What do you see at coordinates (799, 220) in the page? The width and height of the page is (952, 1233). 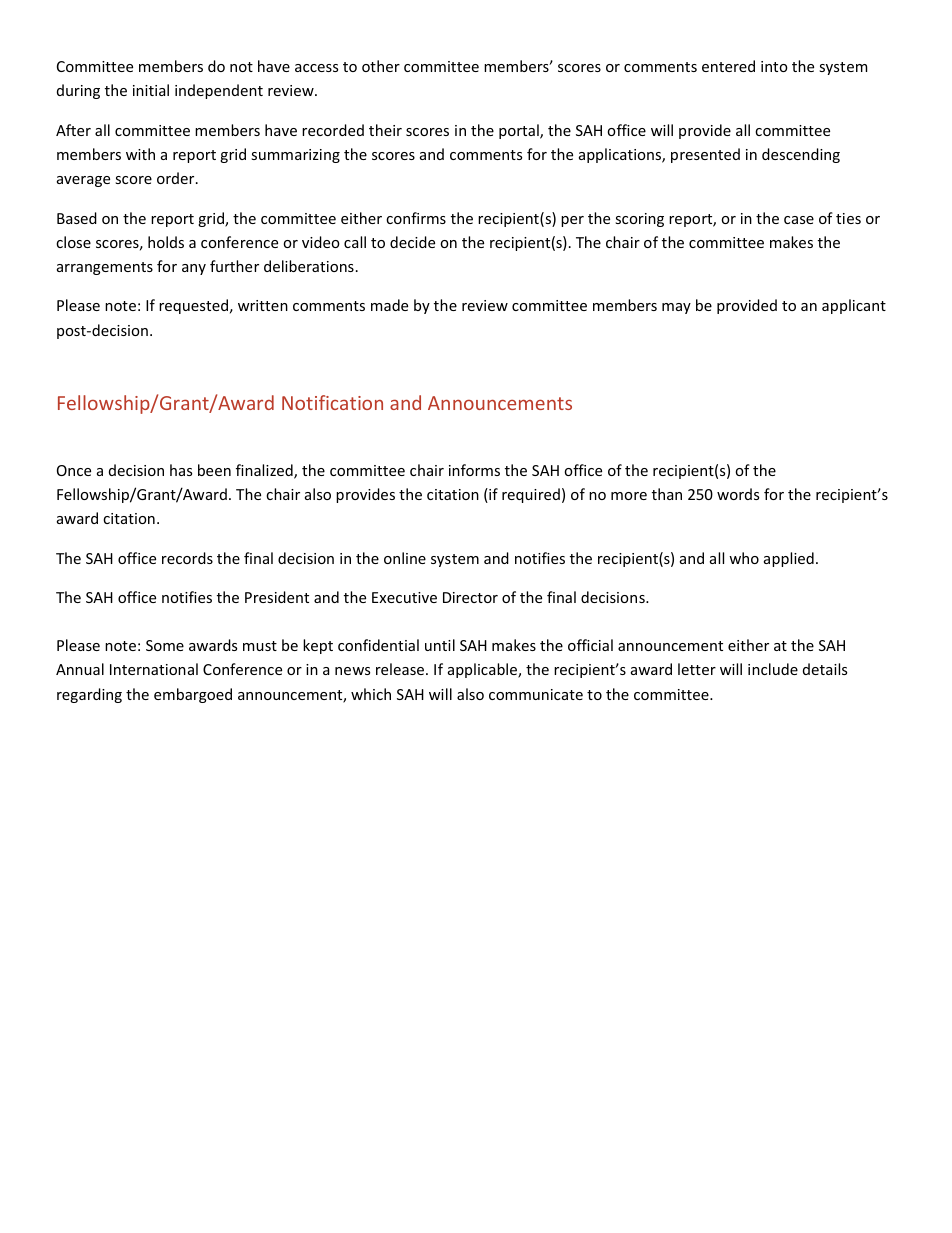 I see `case` at bounding box center [799, 220].
